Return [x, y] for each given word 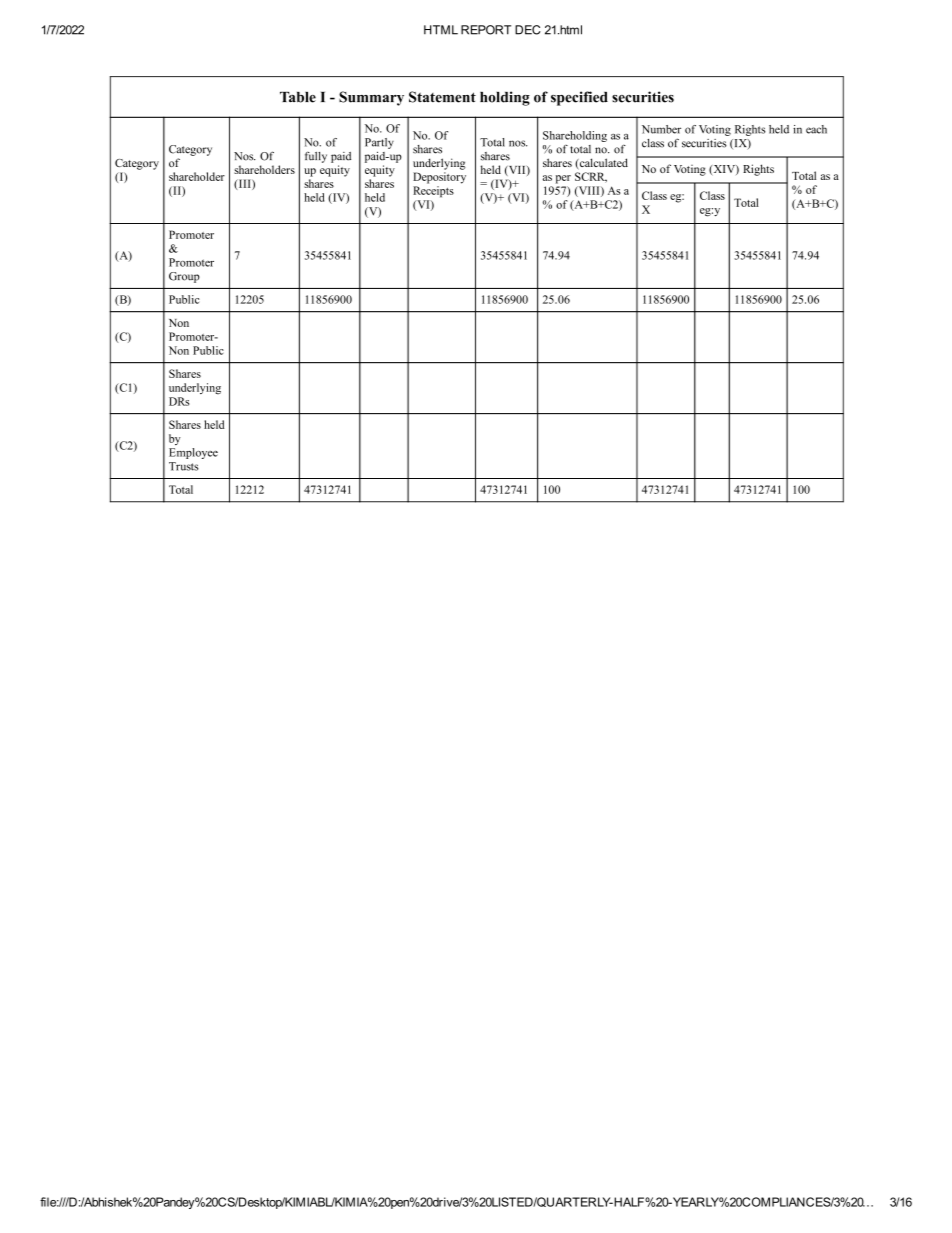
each [816, 129]
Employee [193, 453]
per [563, 179]
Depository [439, 178]
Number [661, 129]
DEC [527, 30]
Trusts [184, 466]
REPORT [486, 30]
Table [298, 97]
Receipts [433, 192]
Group [184, 277]
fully [316, 157]
